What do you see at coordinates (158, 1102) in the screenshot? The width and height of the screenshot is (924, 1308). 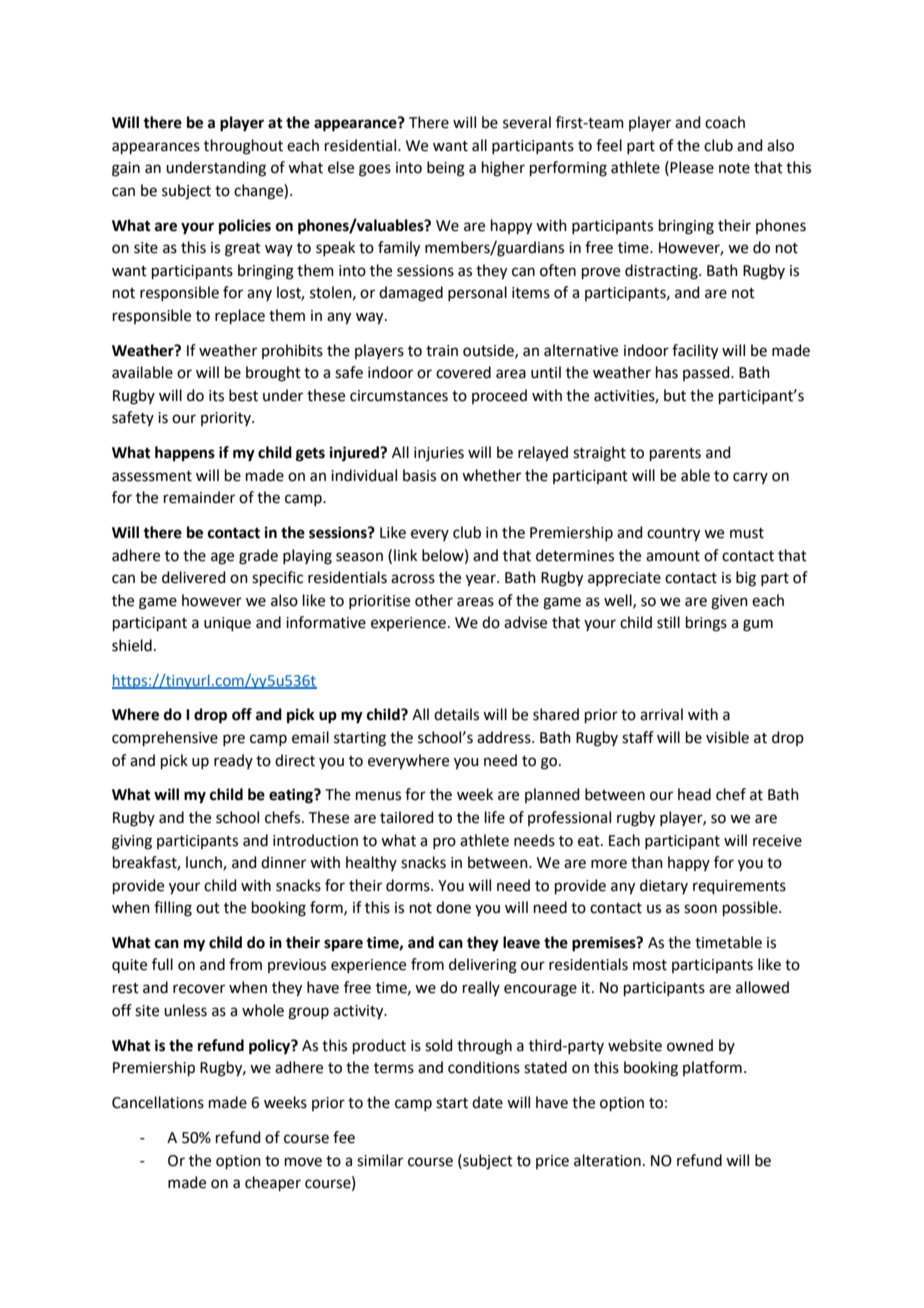 I see `Cancellations` at bounding box center [158, 1102].
